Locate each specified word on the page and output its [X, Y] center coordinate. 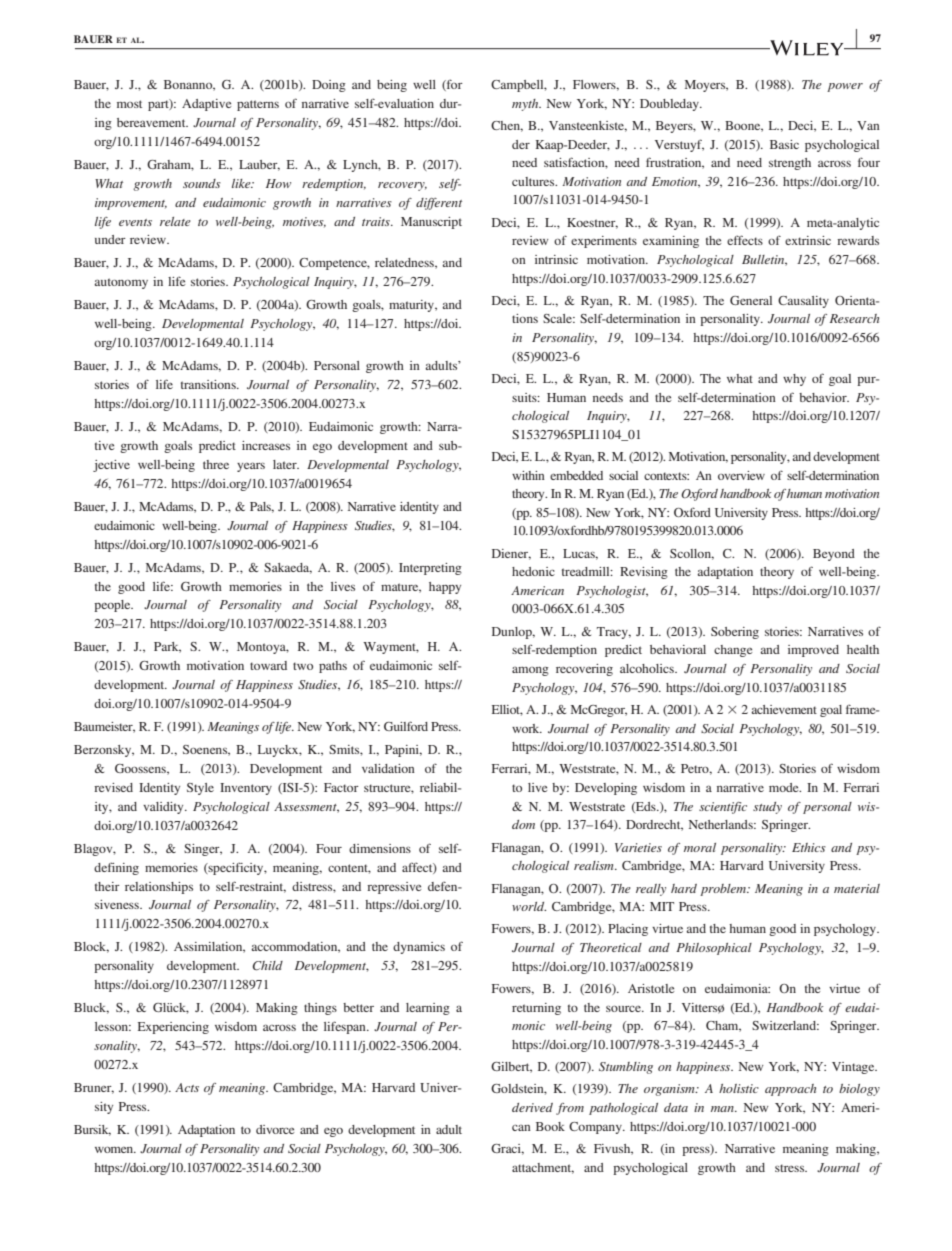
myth [526, 105]
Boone [744, 126]
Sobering [735, 633]
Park [167, 647]
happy [445, 588]
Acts [187, 1087]
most [129, 104]
